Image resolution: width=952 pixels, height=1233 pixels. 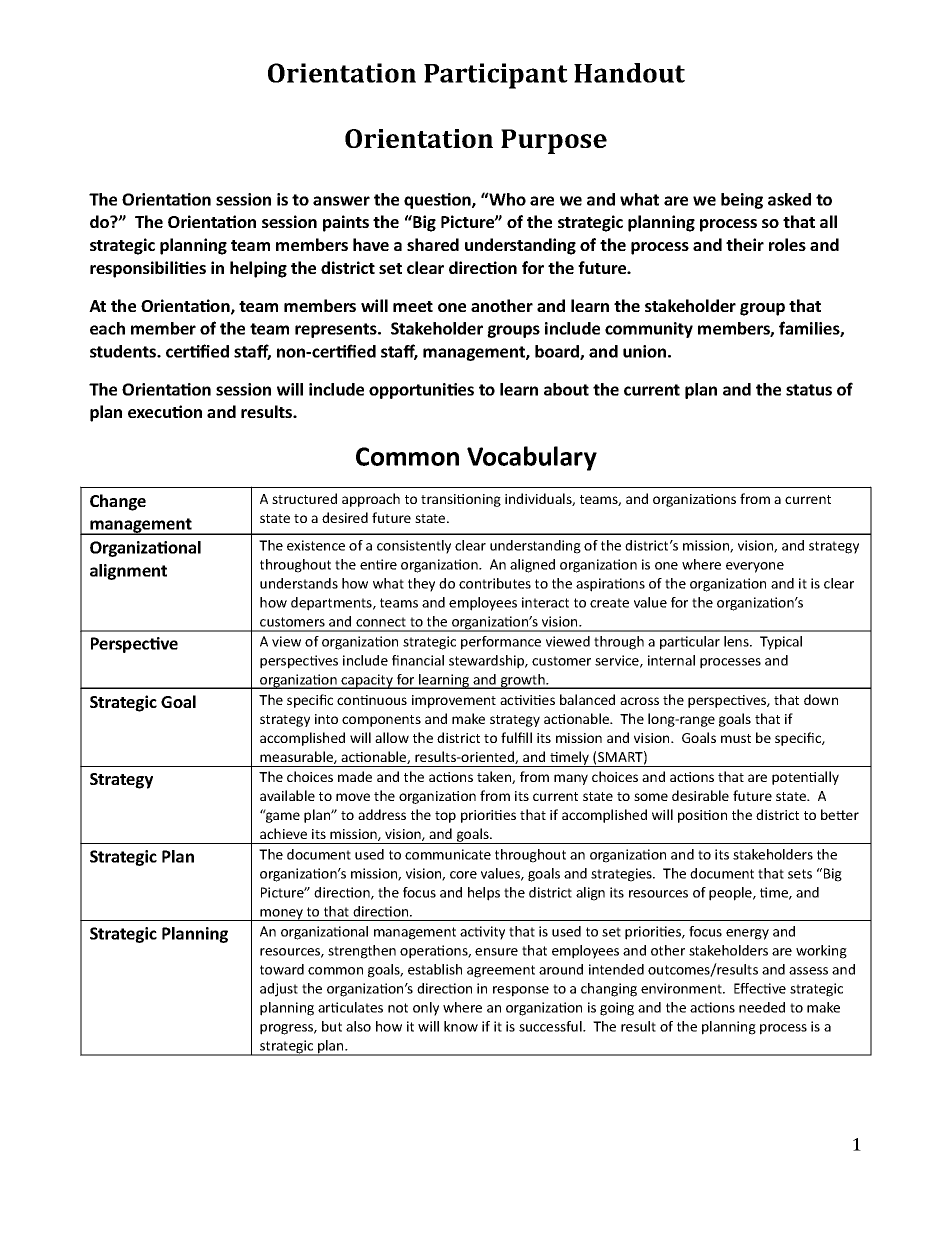 What do you see at coordinates (629, 73) in the screenshot?
I see `Handout` at bounding box center [629, 73].
